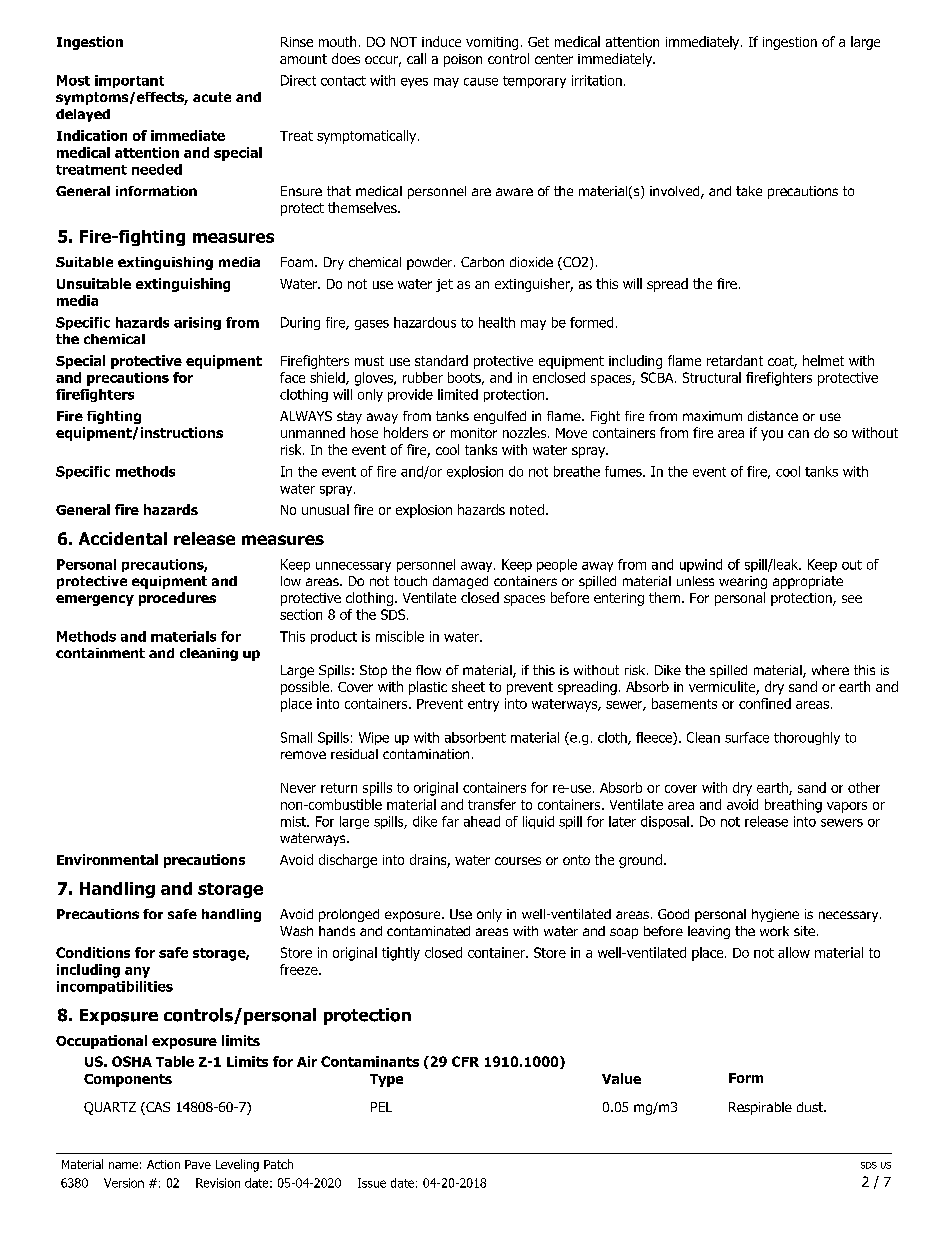 The image size is (952, 1233). What do you see at coordinates (163, 1164) in the image?
I see `Action` at bounding box center [163, 1164].
